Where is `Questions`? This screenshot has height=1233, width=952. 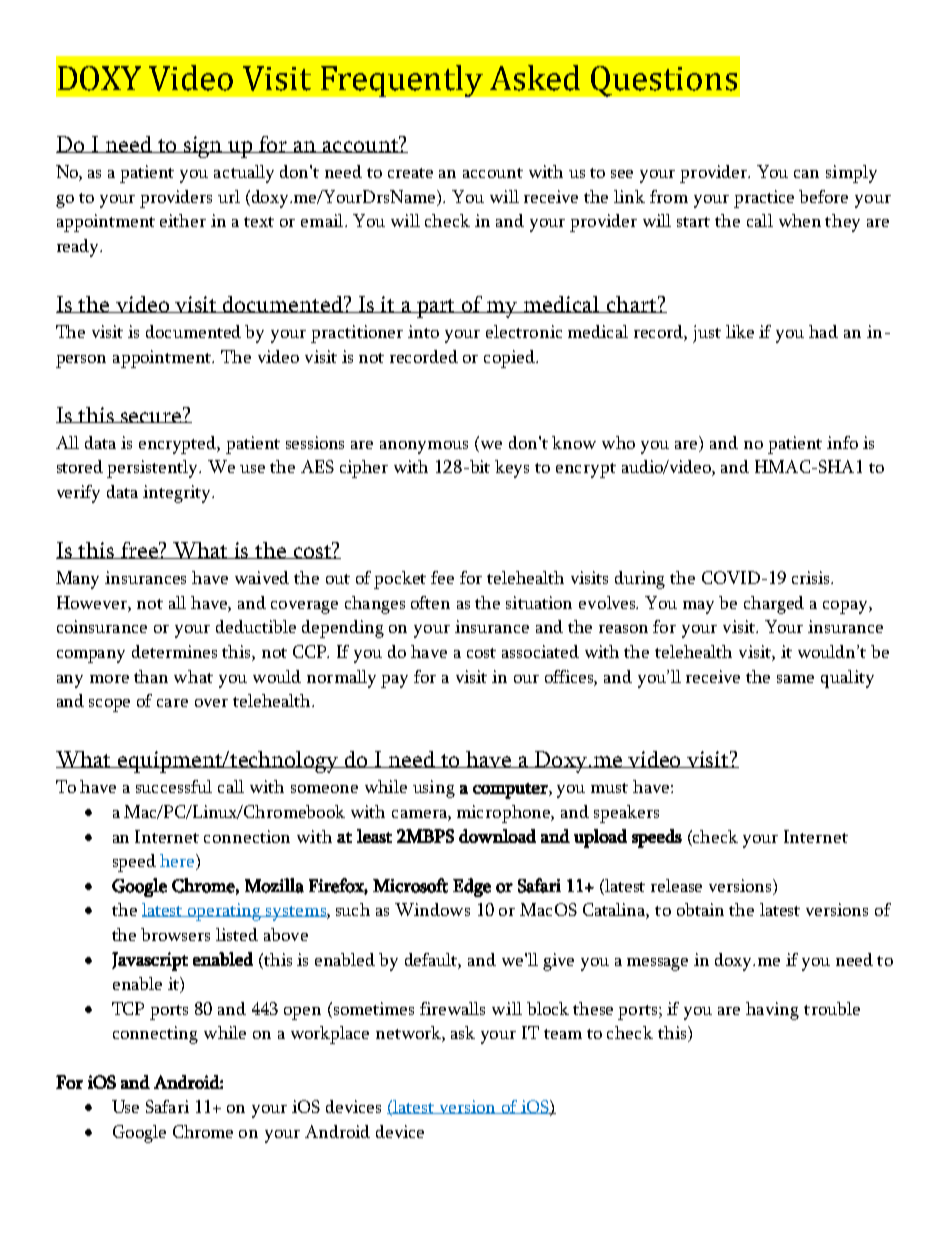 Questions is located at coordinates (664, 81).
